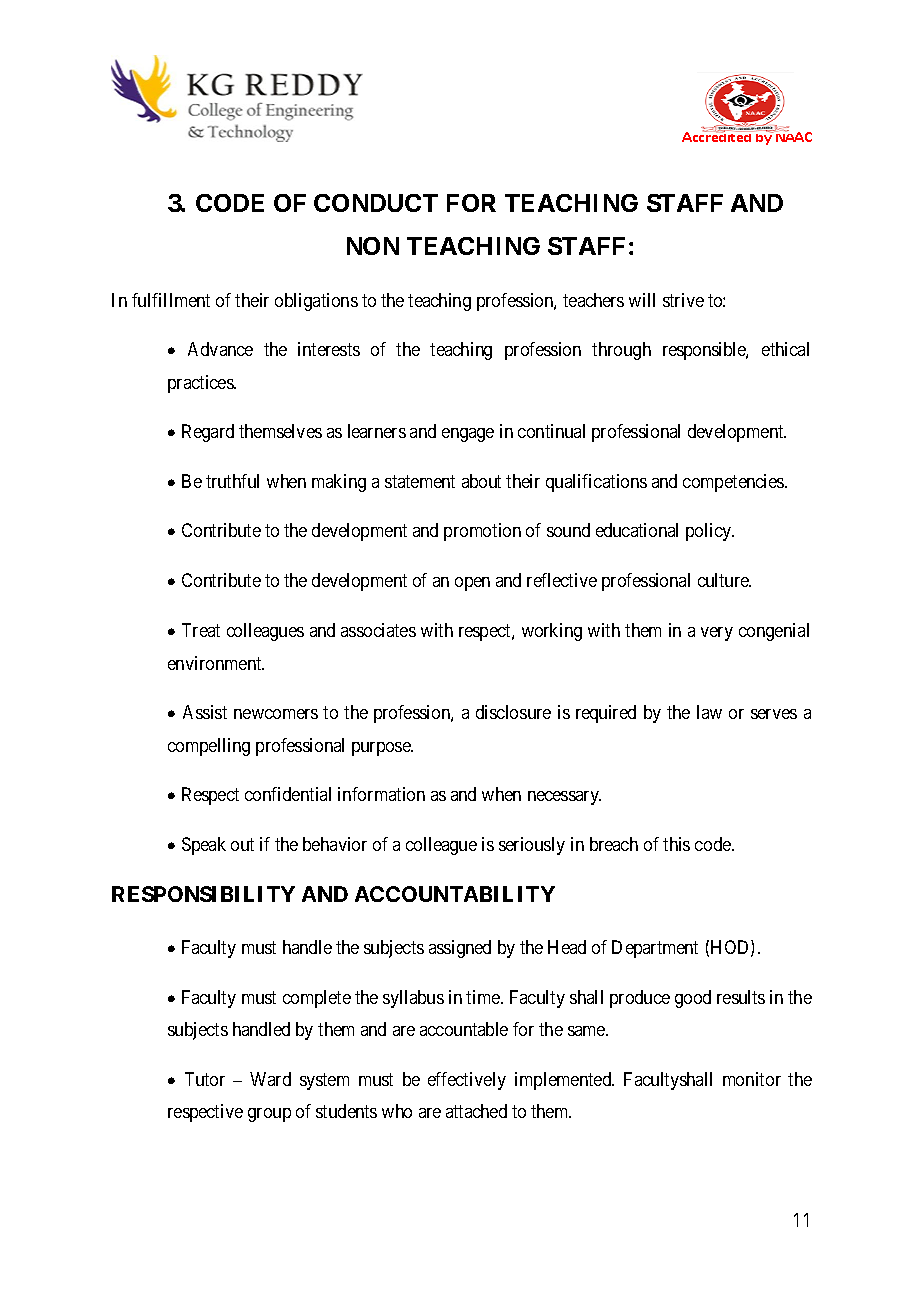 This image has height=1308, width=924. I want to click on law, so click(709, 712).
